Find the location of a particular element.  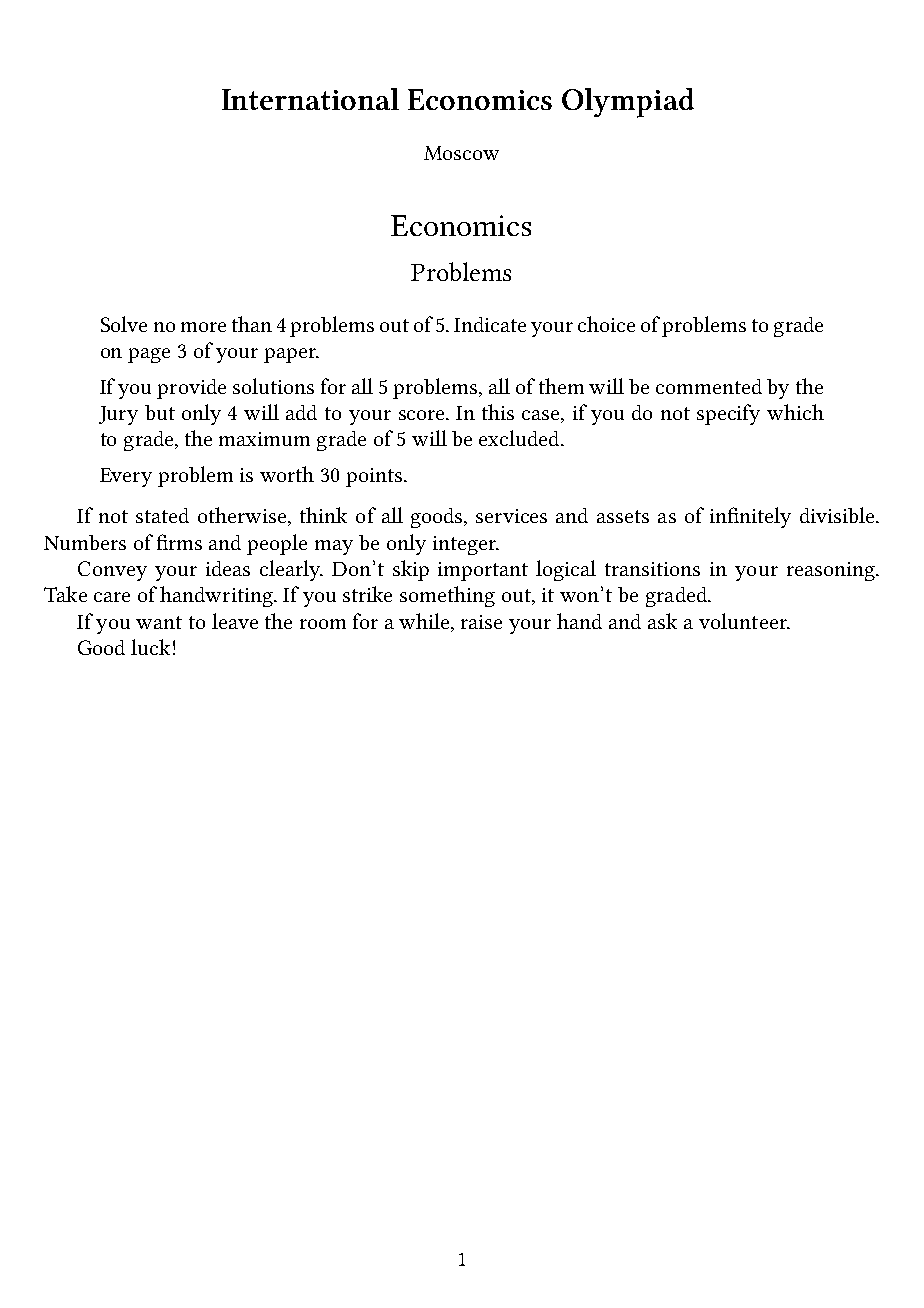

Olympiad is located at coordinates (628, 103).
